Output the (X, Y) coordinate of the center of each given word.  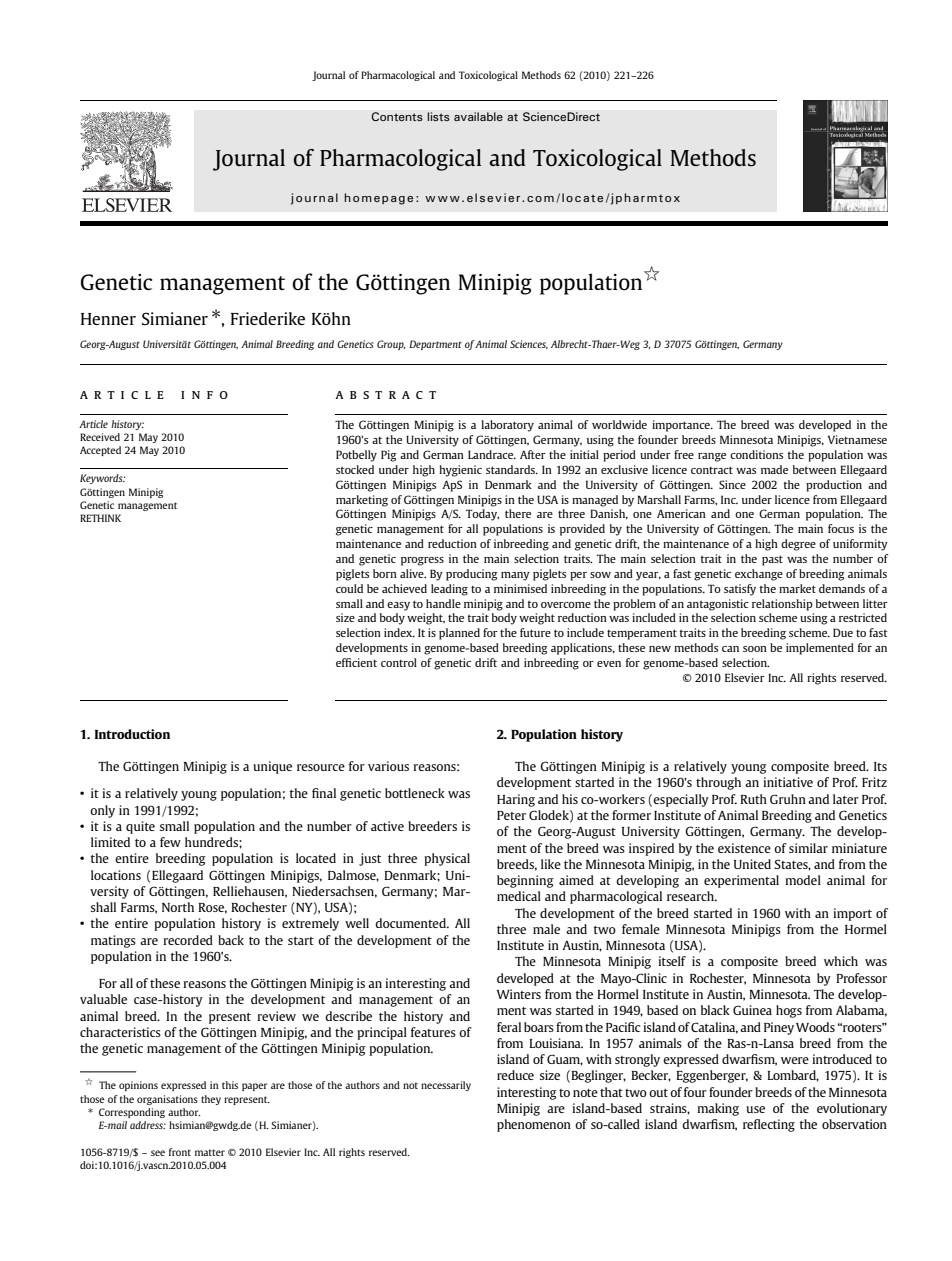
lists (438, 116)
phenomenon (534, 1125)
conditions (756, 454)
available (478, 116)
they (211, 1100)
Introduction (132, 734)
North (178, 907)
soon (755, 649)
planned (459, 634)
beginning (525, 881)
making (718, 1109)
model (803, 880)
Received (100, 437)
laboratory (507, 426)
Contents (397, 116)
